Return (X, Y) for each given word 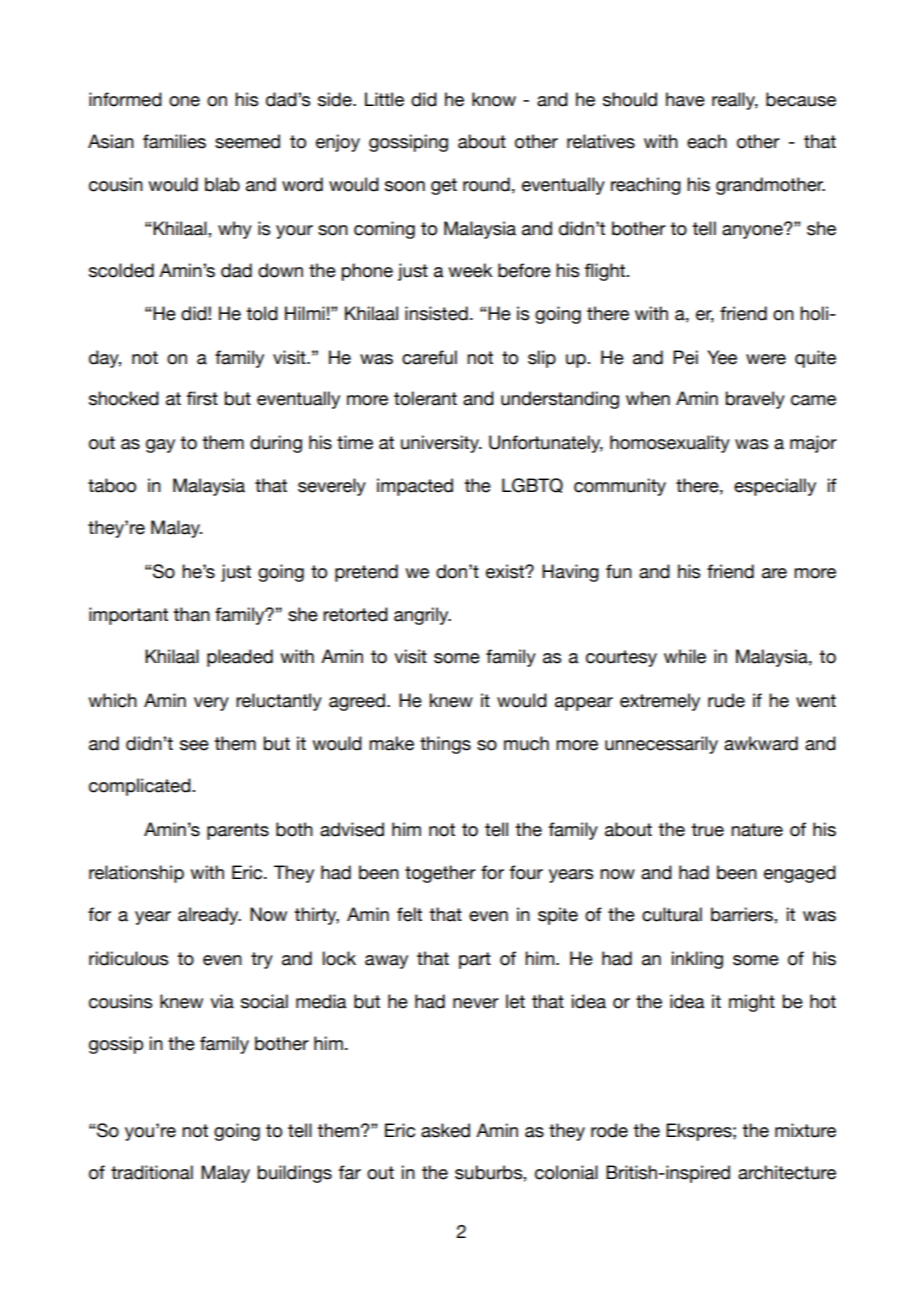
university (441, 444)
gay (160, 446)
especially (775, 487)
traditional (152, 1172)
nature (757, 830)
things (445, 745)
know (494, 99)
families (174, 141)
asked (445, 1130)
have (685, 99)
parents (238, 831)
